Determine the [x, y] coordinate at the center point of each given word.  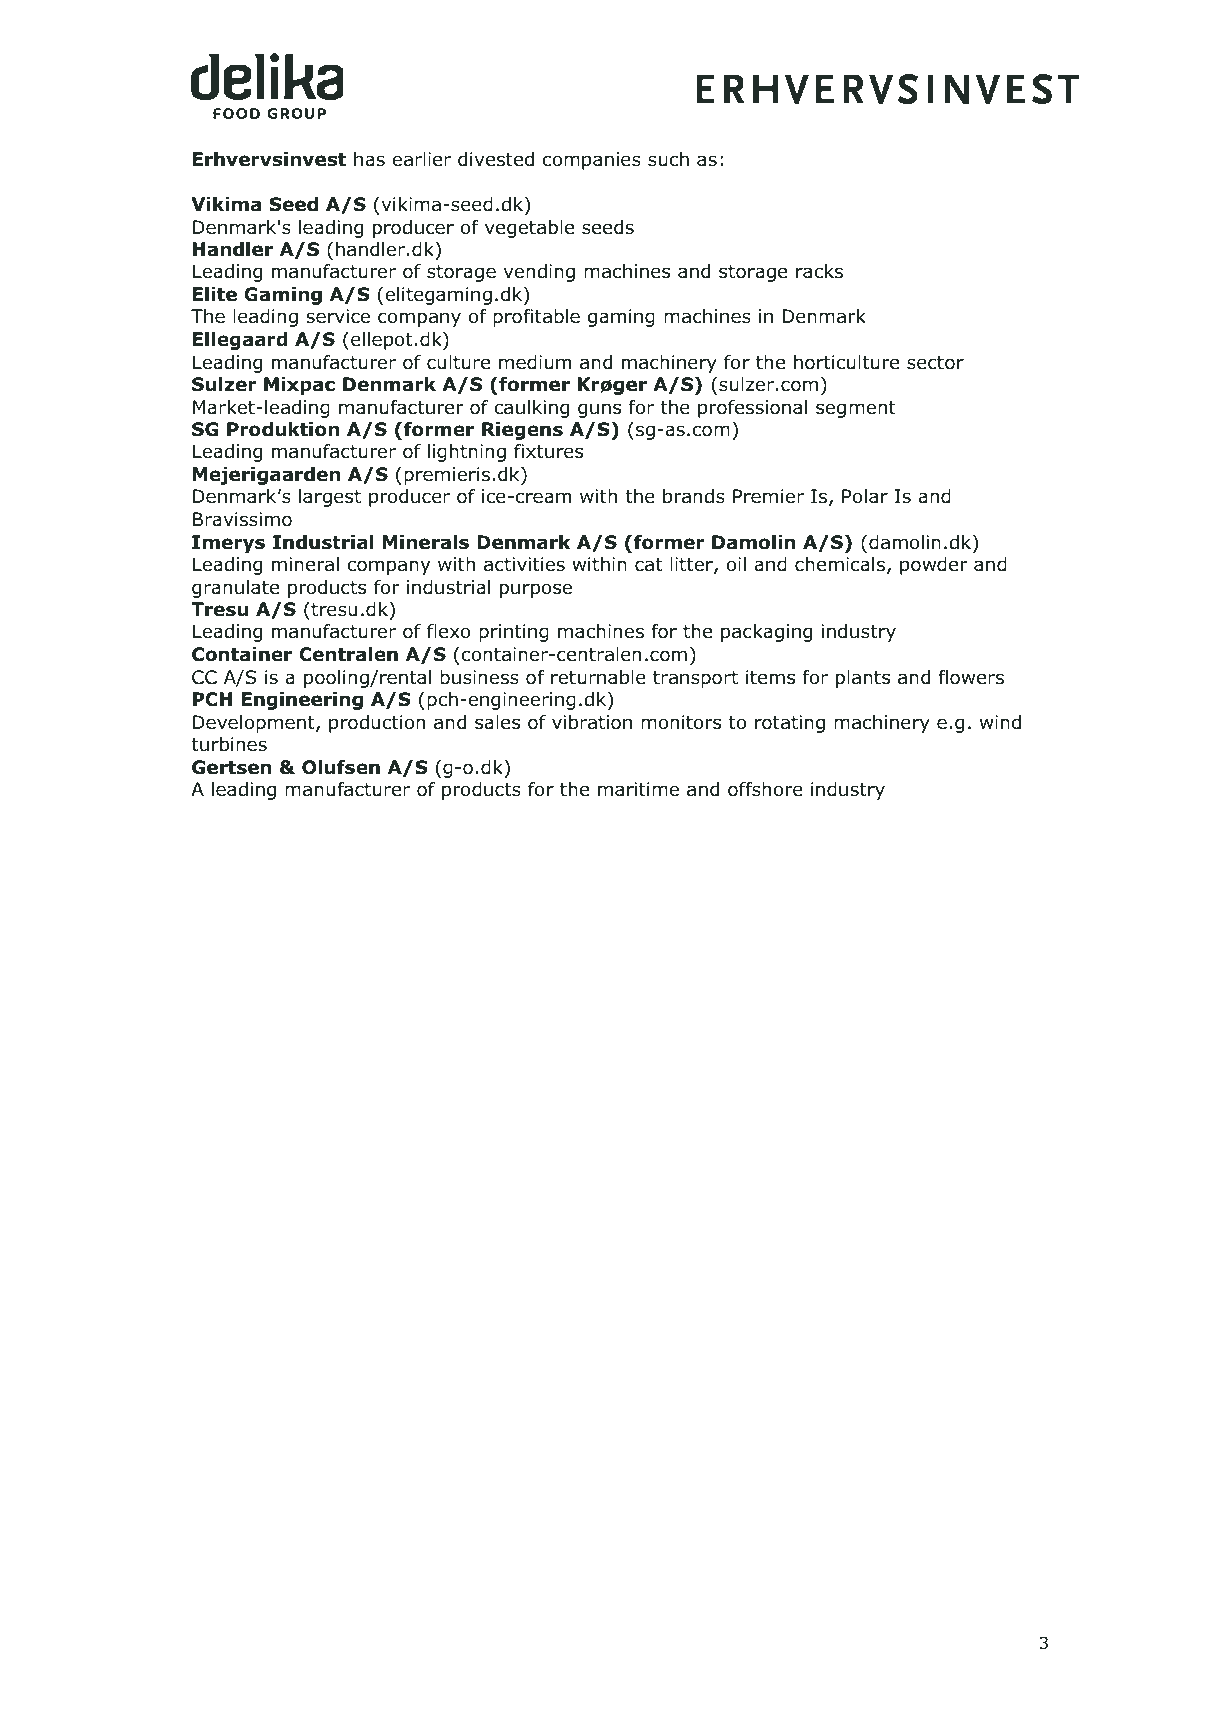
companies [592, 161]
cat [648, 565]
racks [819, 271]
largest [330, 498]
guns [599, 410]
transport [695, 679]
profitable [536, 318]
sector [935, 363]
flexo [449, 631]
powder [934, 566]
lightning [467, 453]
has [369, 159]
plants [863, 679]
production [377, 724]
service [338, 316]
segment [856, 409]
